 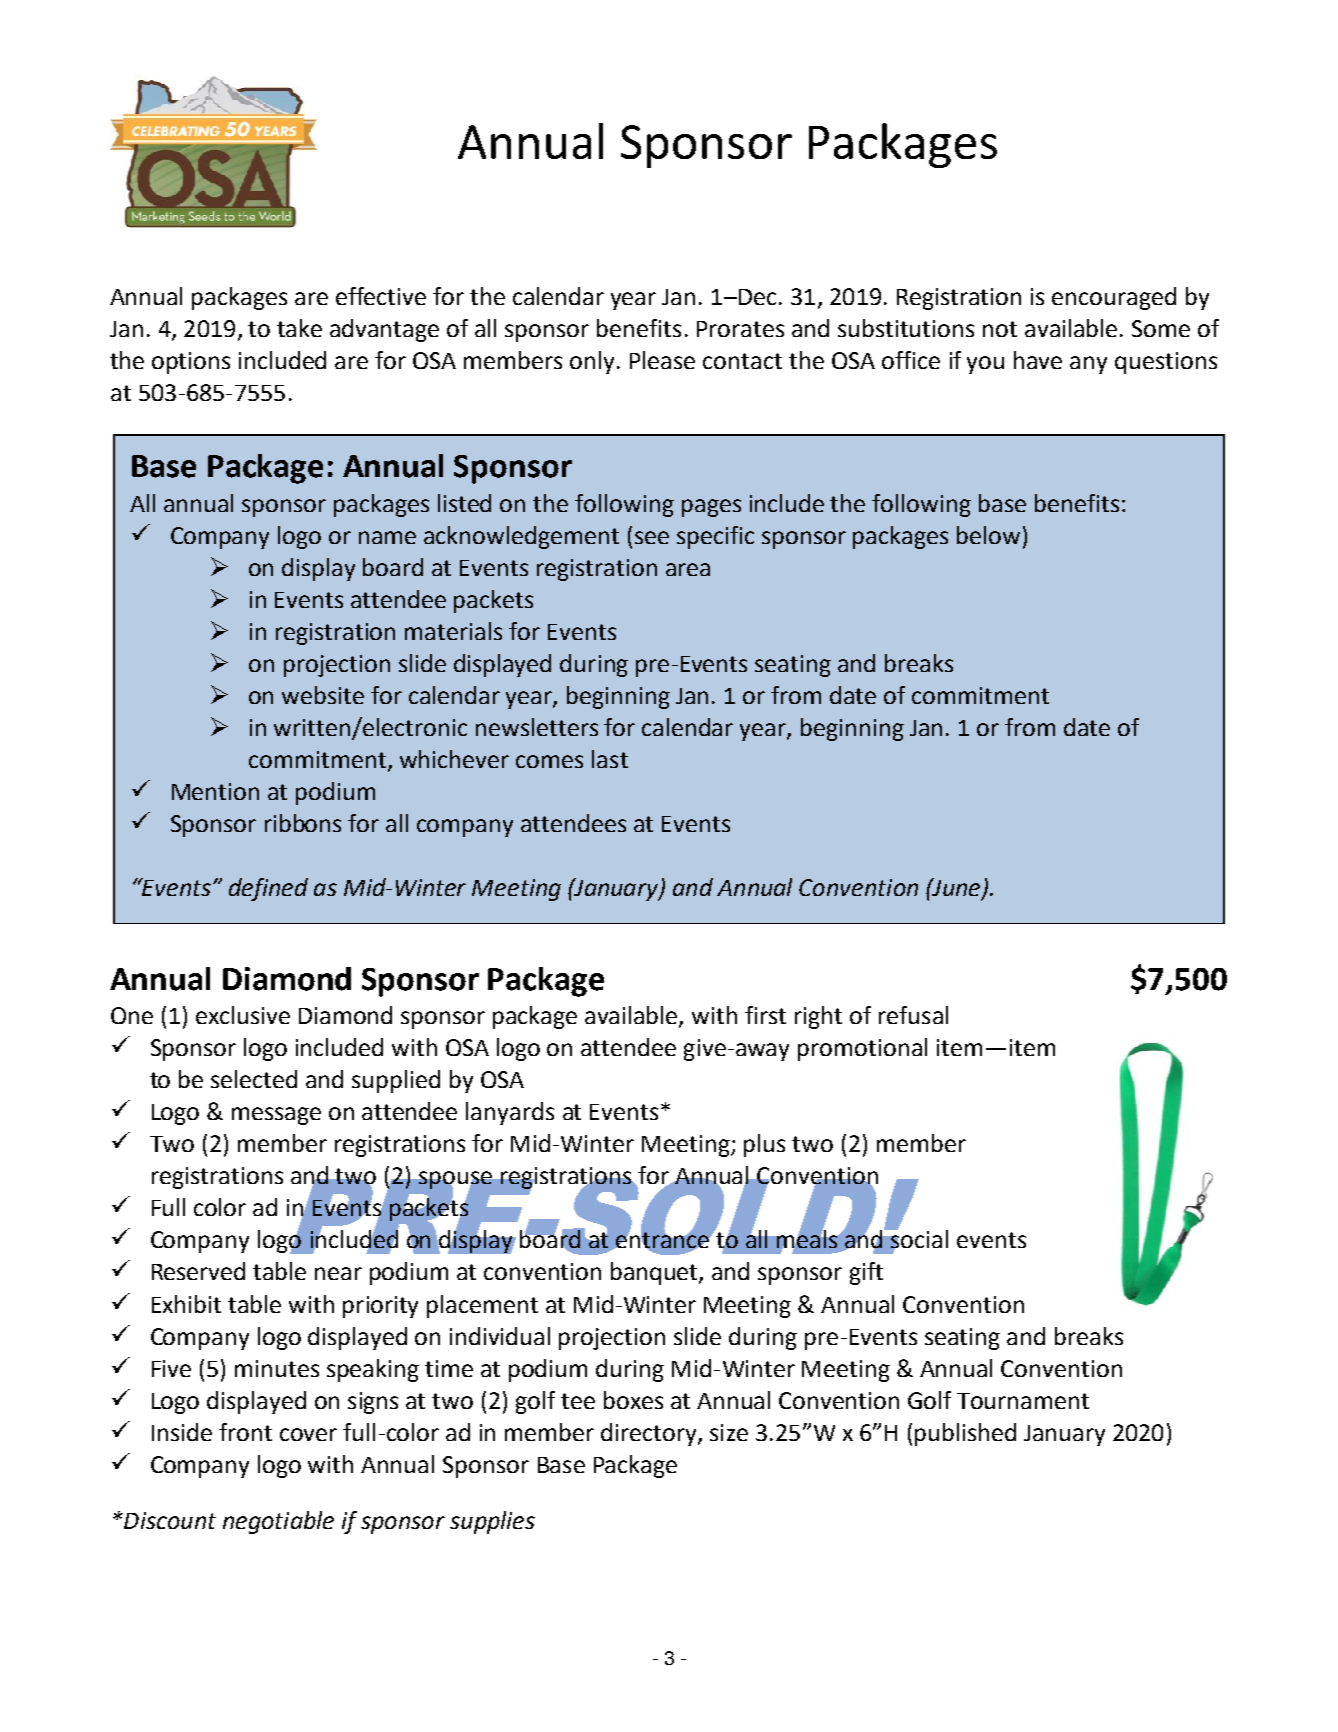 I want to click on published, so click(x=965, y=1434).
